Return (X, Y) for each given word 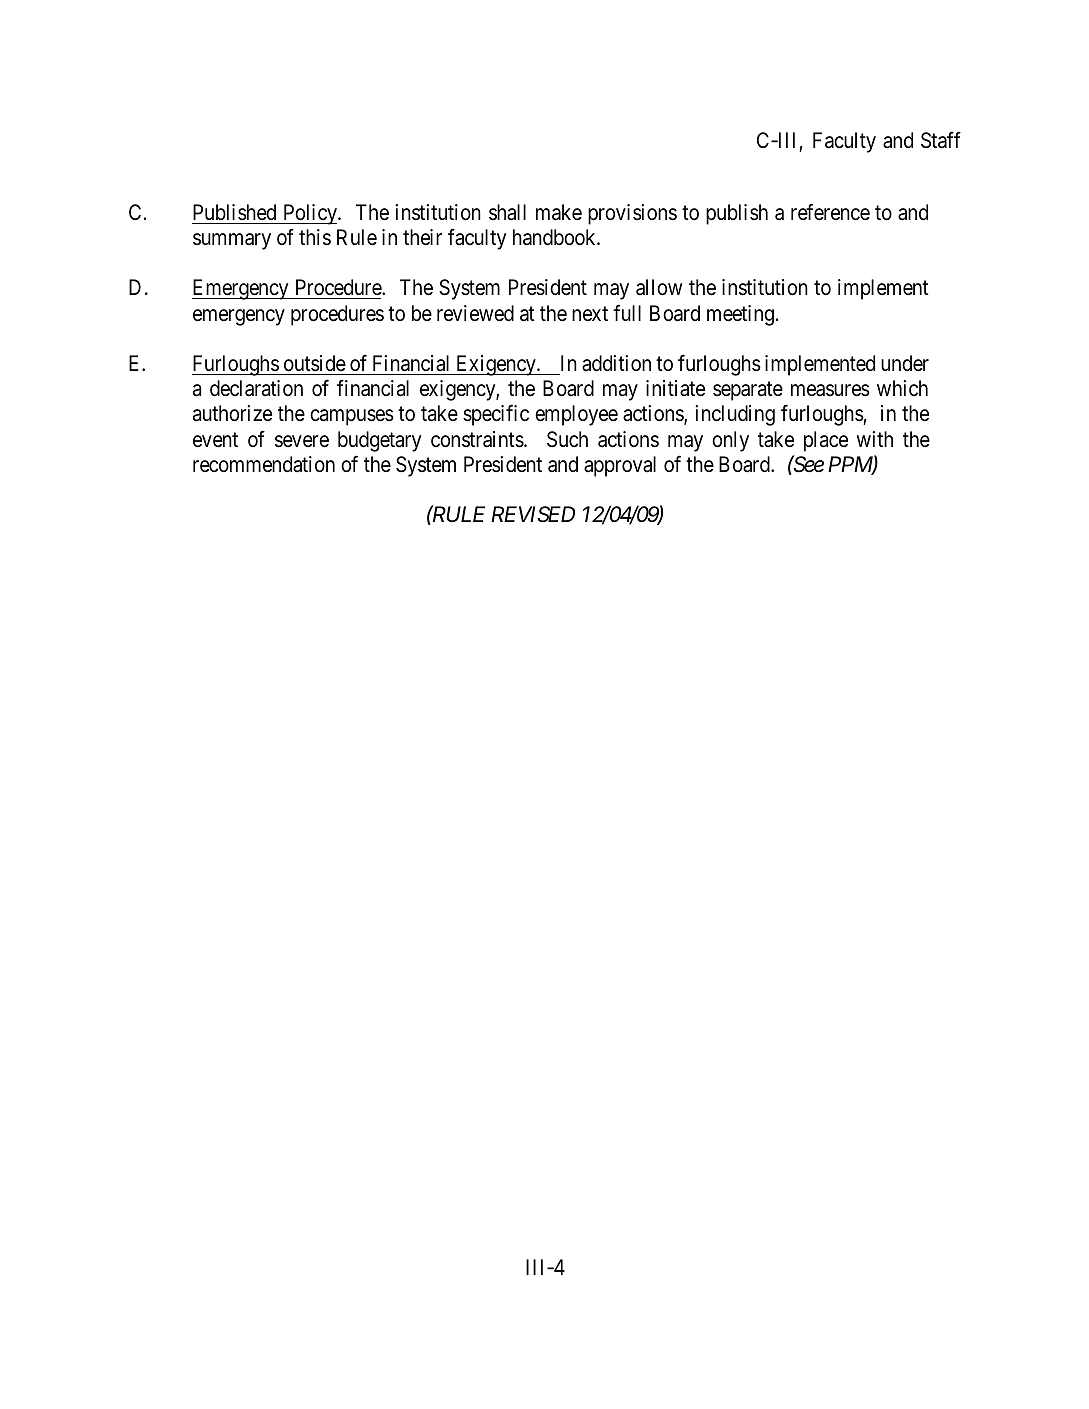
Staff (941, 140)
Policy (310, 214)
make (559, 212)
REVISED (533, 514)
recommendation (264, 464)
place (826, 441)
